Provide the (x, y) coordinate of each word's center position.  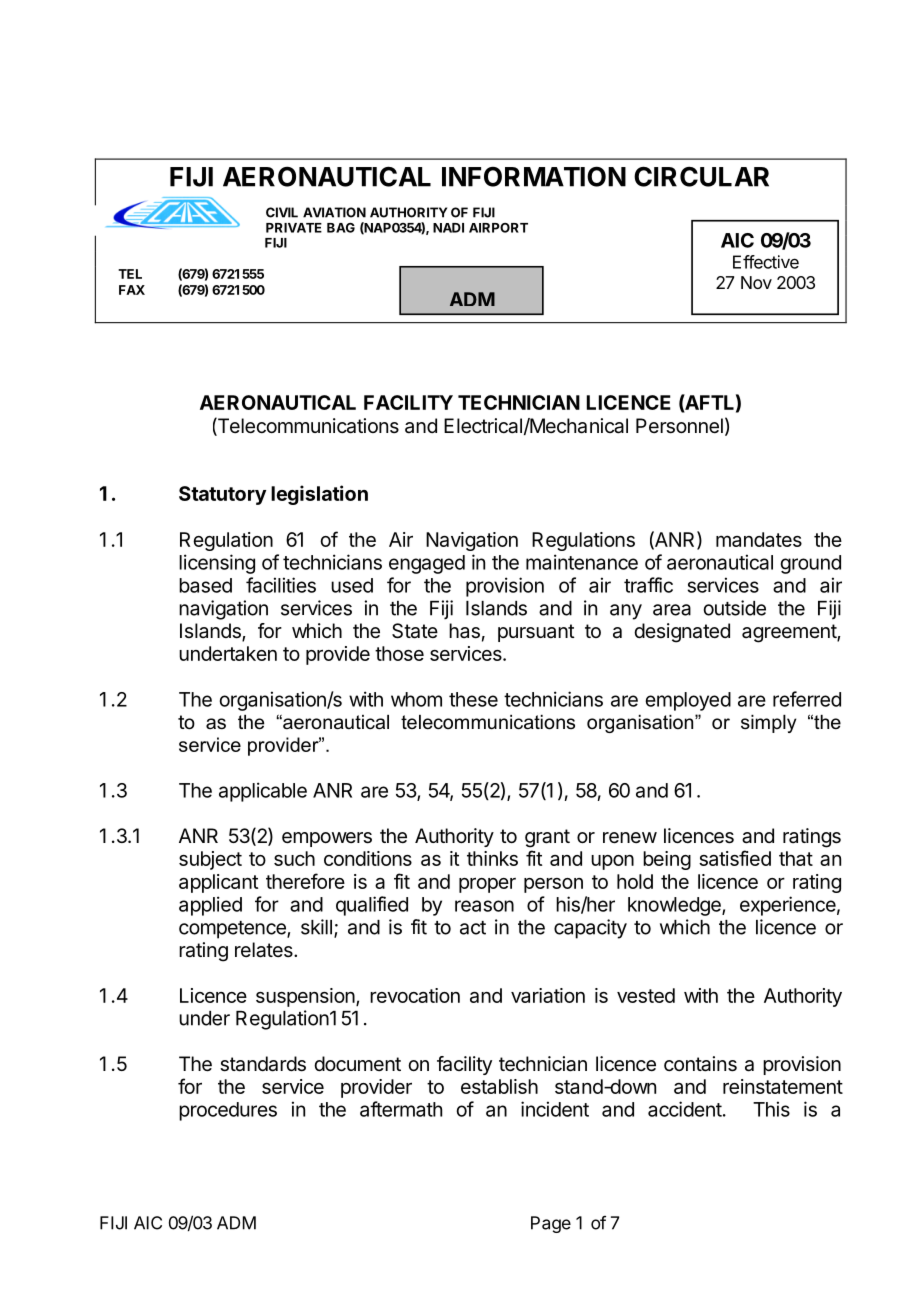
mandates (759, 539)
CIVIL (282, 212)
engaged (427, 564)
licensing (217, 564)
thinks (492, 858)
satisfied (735, 858)
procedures (228, 1111)
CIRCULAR (701, 176)
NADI (448, 228)
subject (210, 860)
